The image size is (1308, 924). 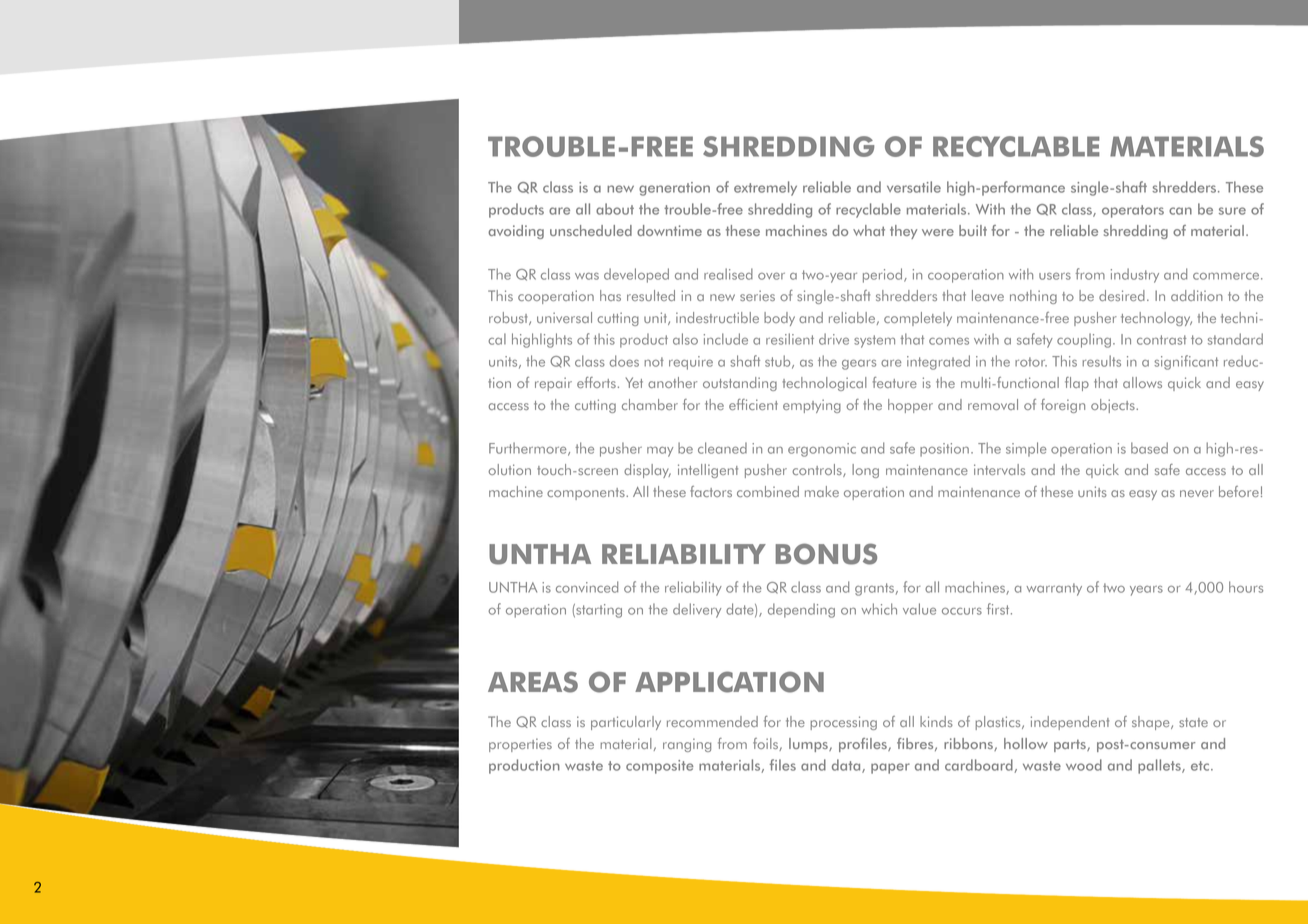 I want to click on operators, so click(x=1133, y=211).
